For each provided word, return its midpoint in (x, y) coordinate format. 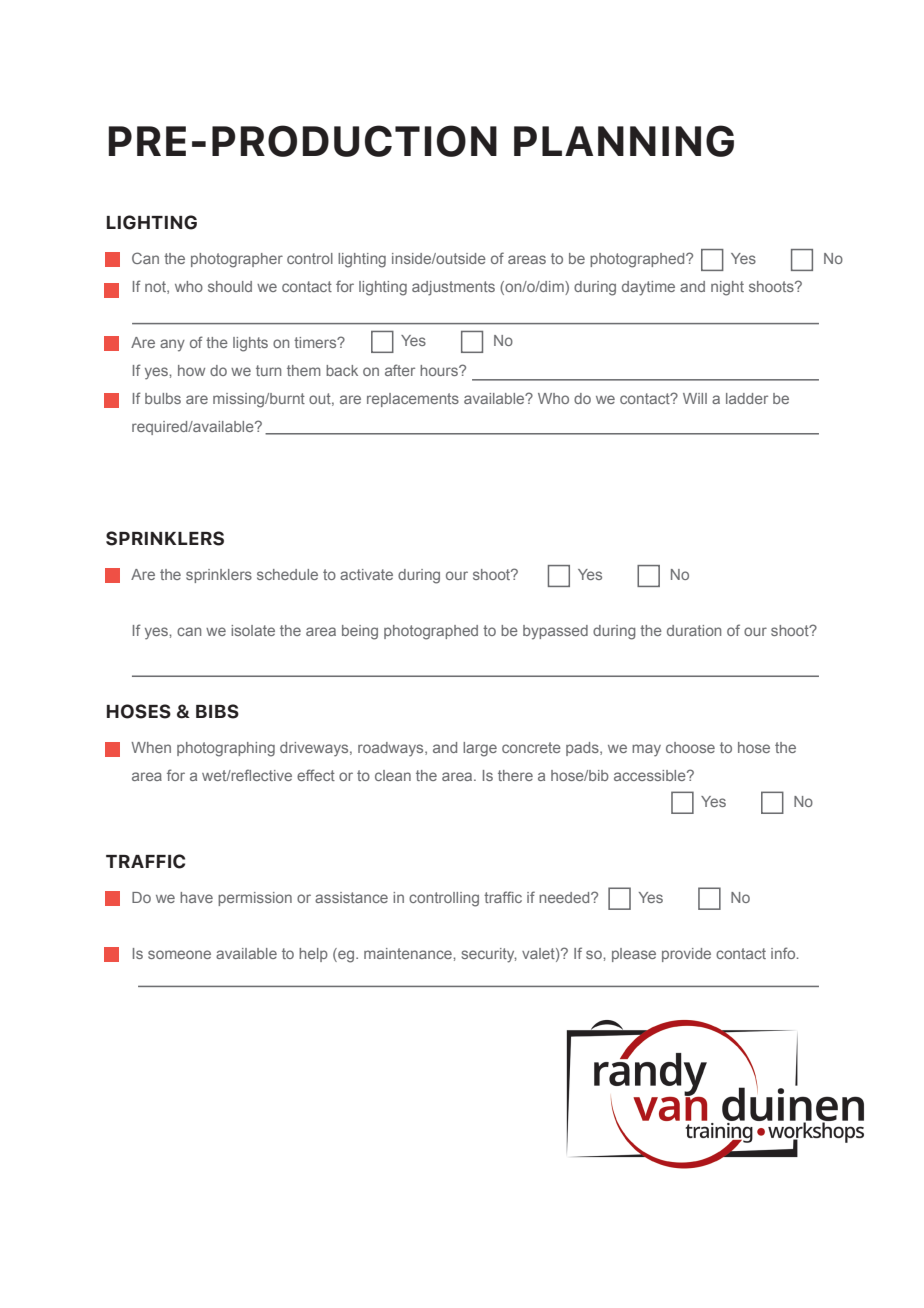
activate (366, 574)
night (727, 288)
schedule (287, 574)
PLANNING (624, 141)
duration (694, 630)
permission (255, 899)
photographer (237, 260)
